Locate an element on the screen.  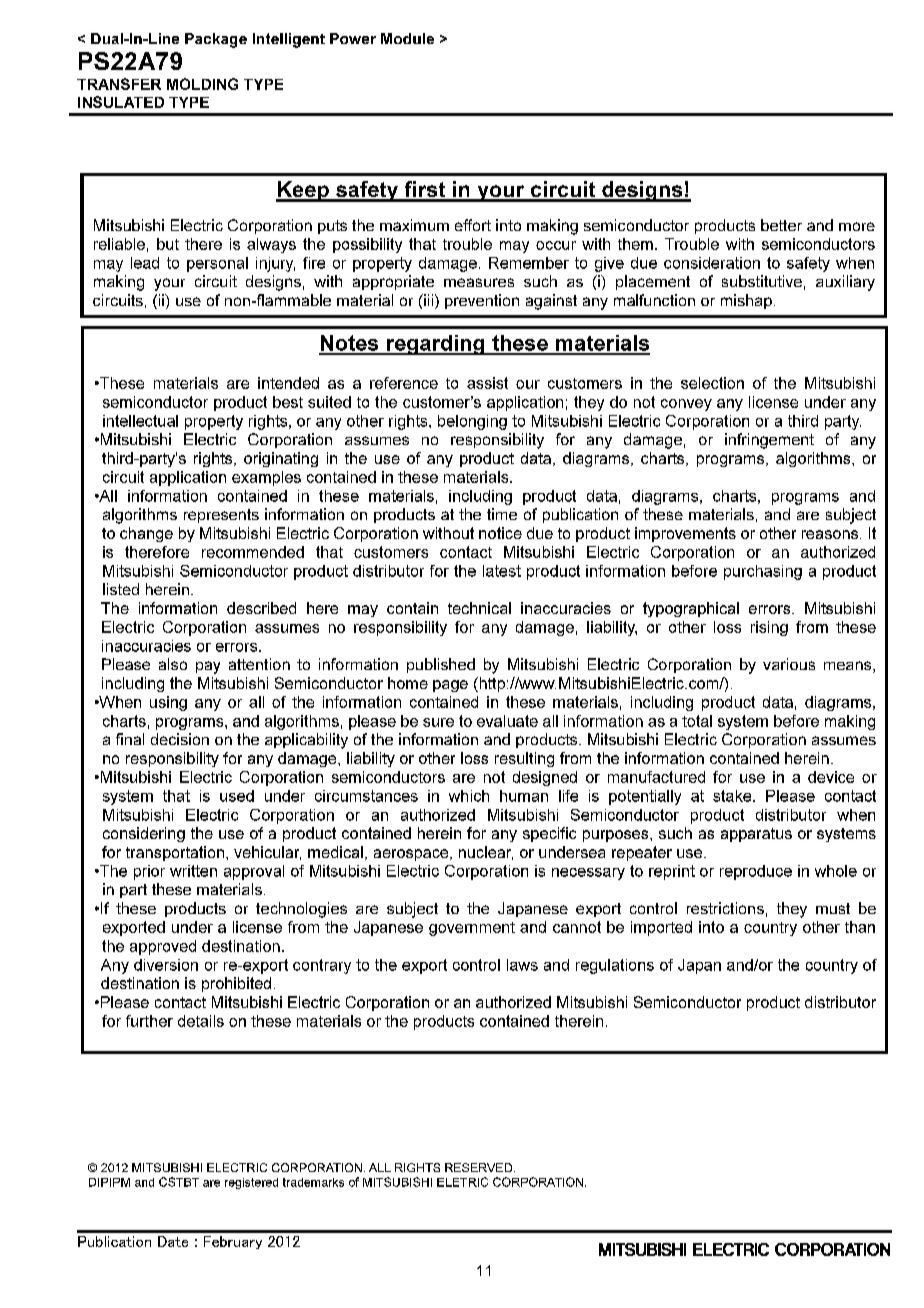
better is located at coordinates (781, 225).
